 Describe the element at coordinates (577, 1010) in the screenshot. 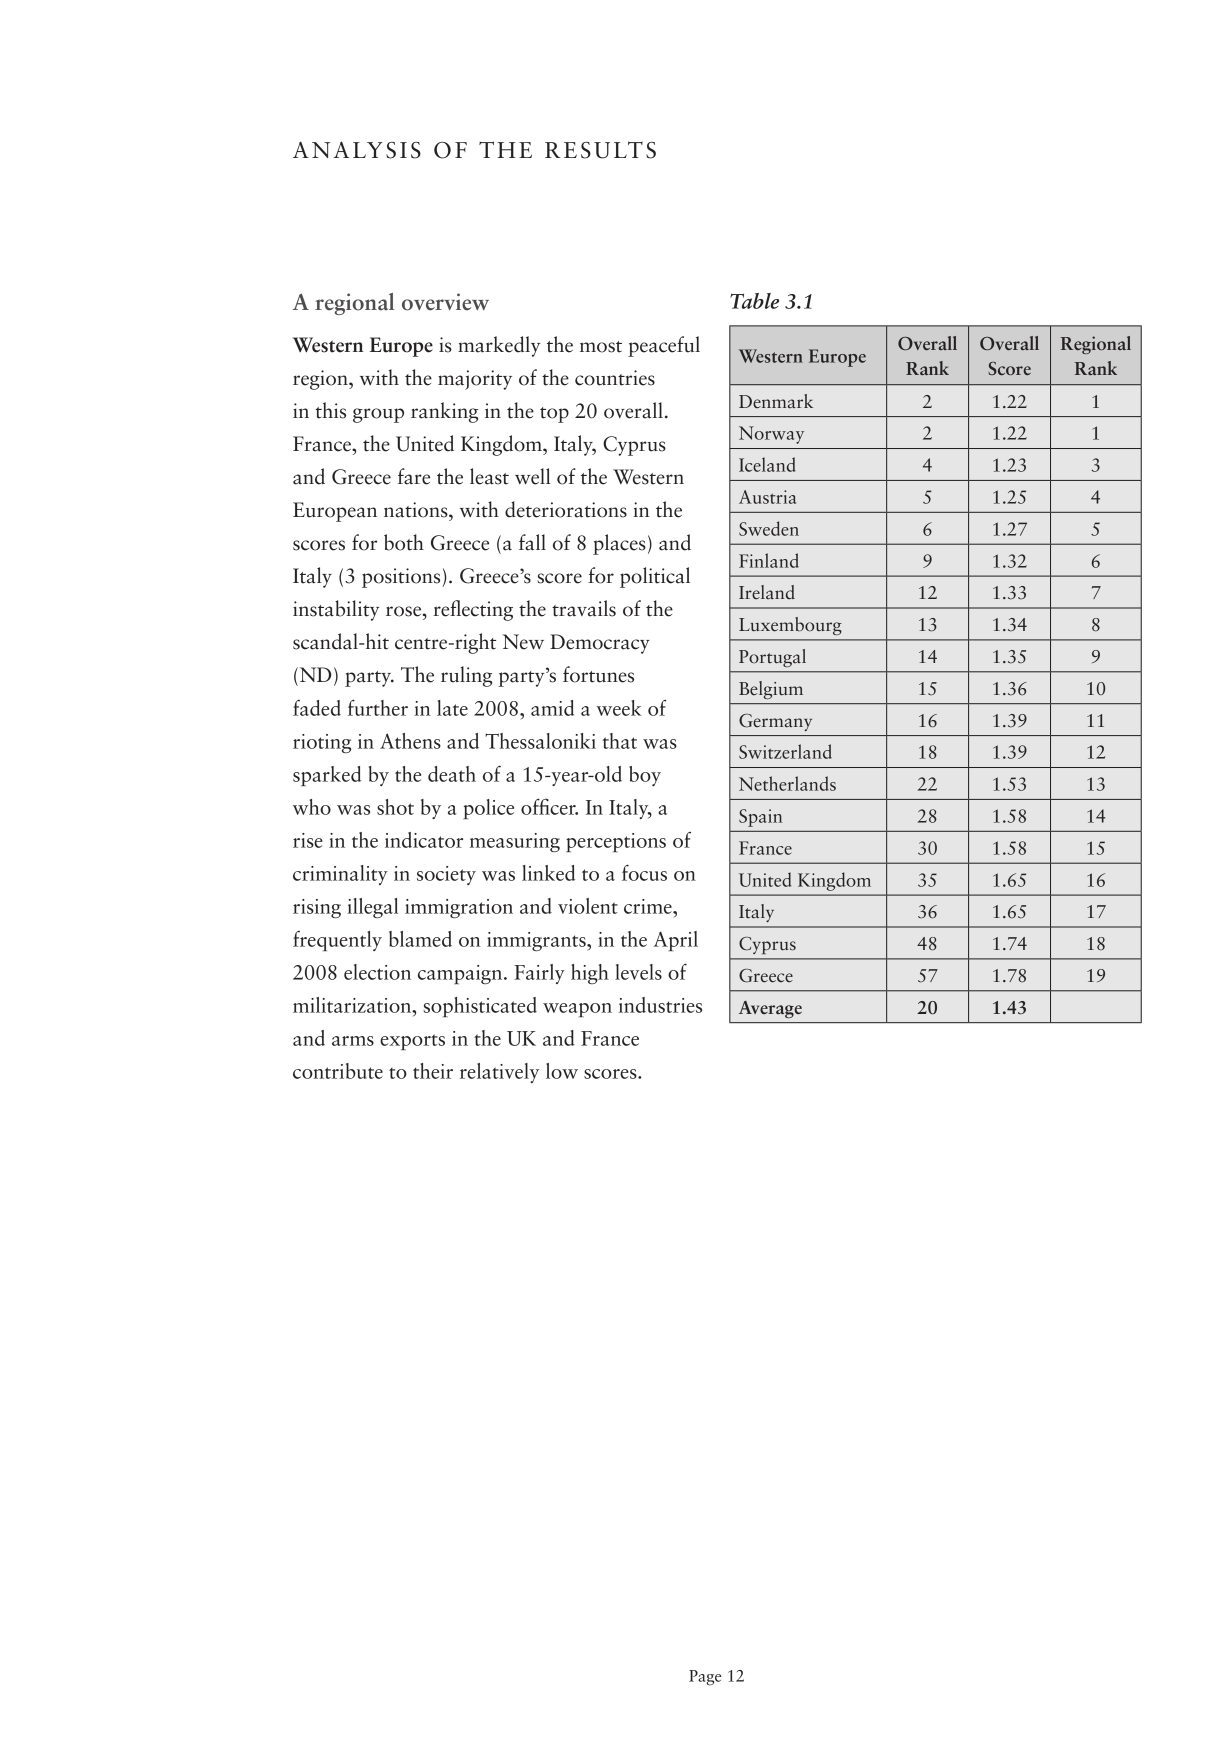

I see `weapon` at that location.
